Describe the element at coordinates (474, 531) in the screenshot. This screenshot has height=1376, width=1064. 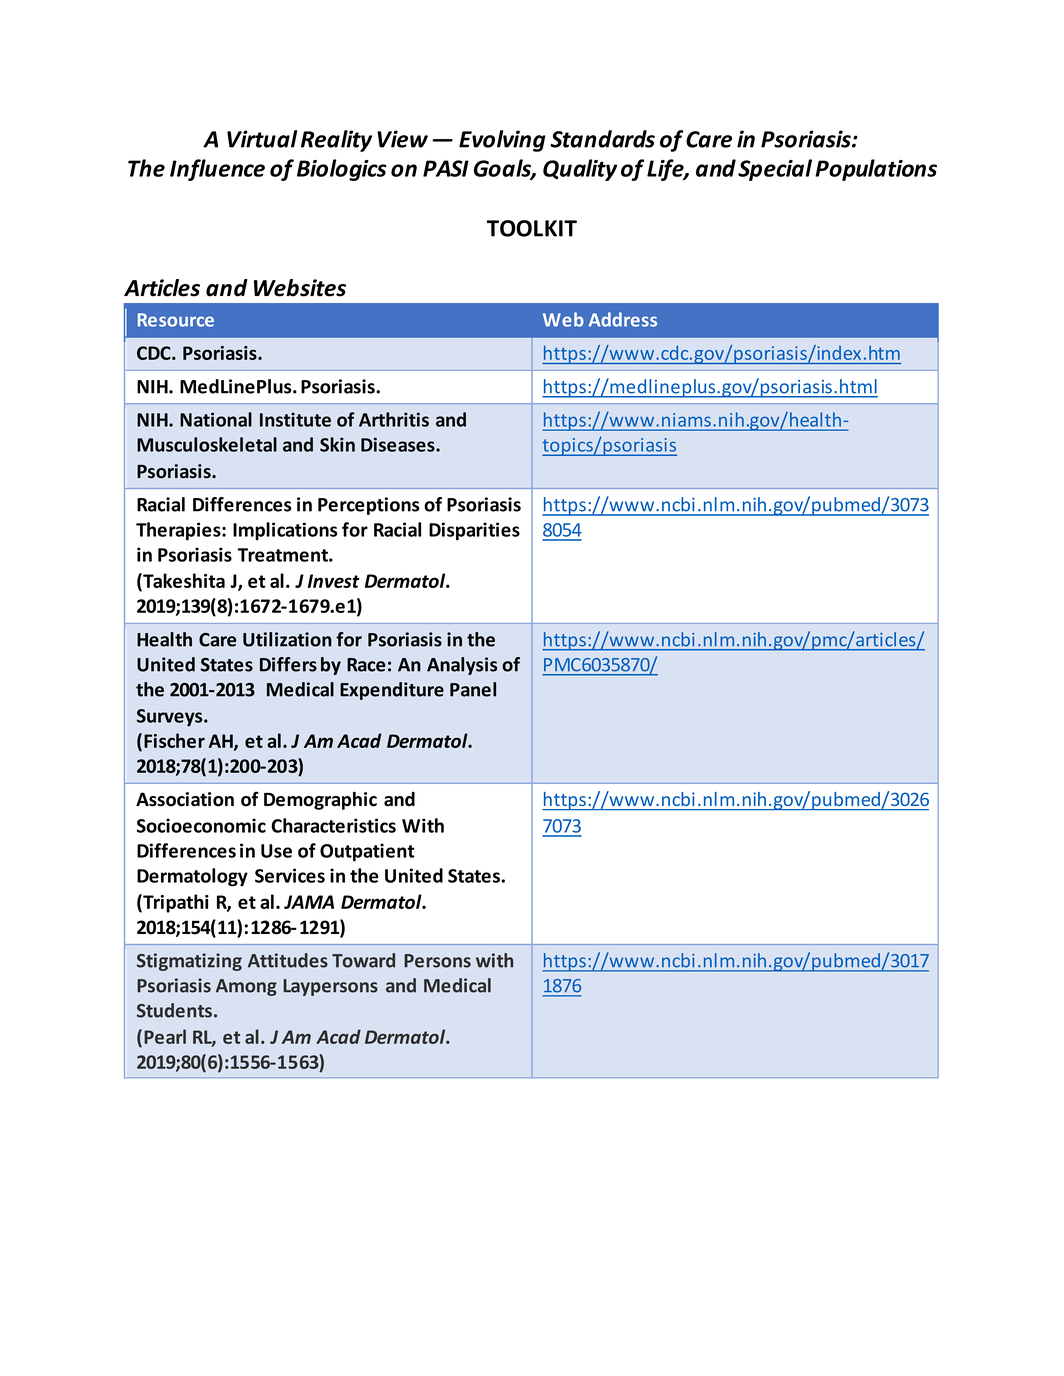
I see `Disparities` at that location.
